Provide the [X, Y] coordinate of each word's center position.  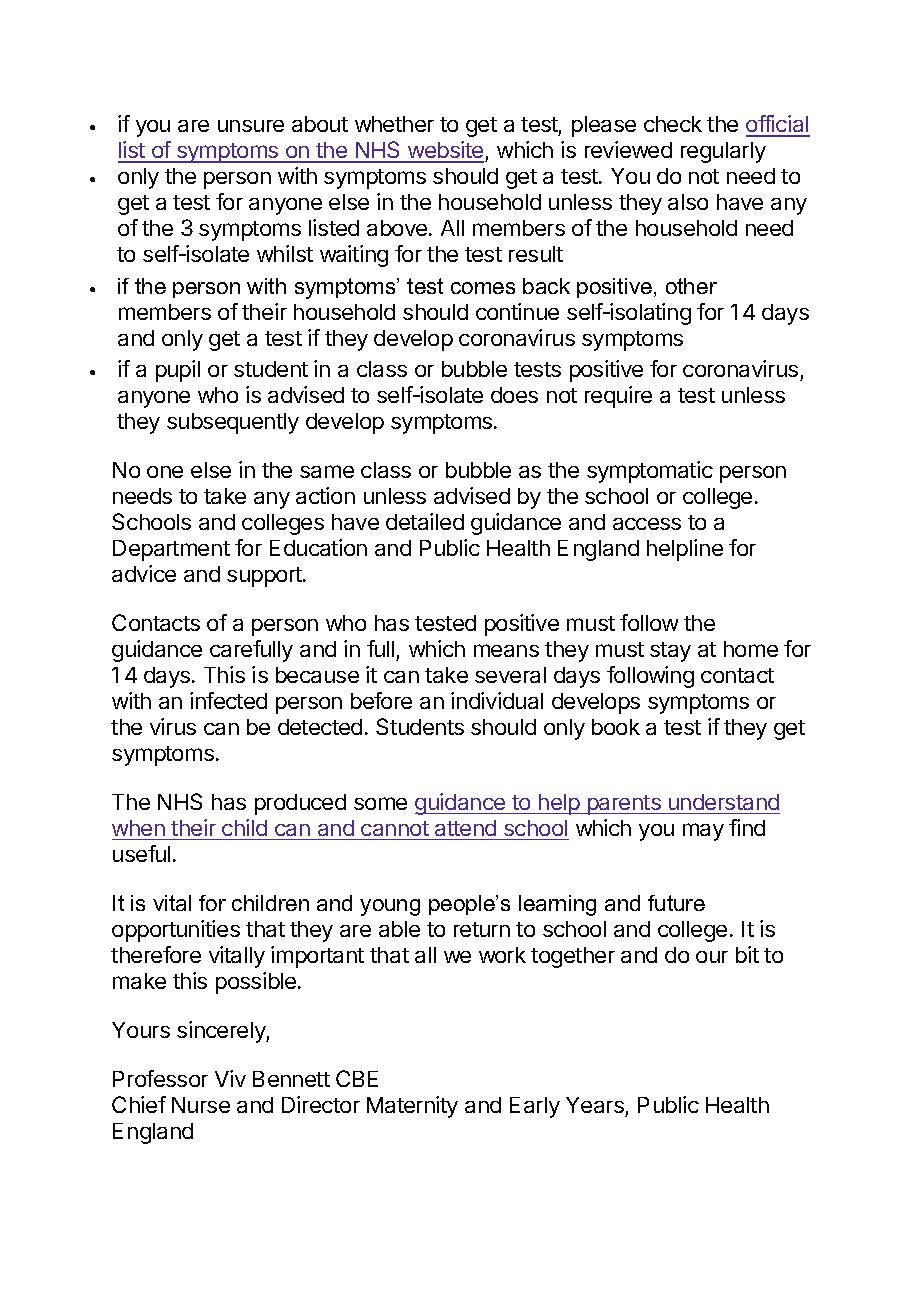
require [618, 397]
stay [670, 652]
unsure [251, 126]
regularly [723, 152]
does [514, 395]
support [265, 577]
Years [595, 1105]
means [506, 650]
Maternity [412, 1107]
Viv [230, 1078]
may [703, 832]
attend [465, 828]
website [446, 151]
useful [141, 853]
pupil [178, 371]
